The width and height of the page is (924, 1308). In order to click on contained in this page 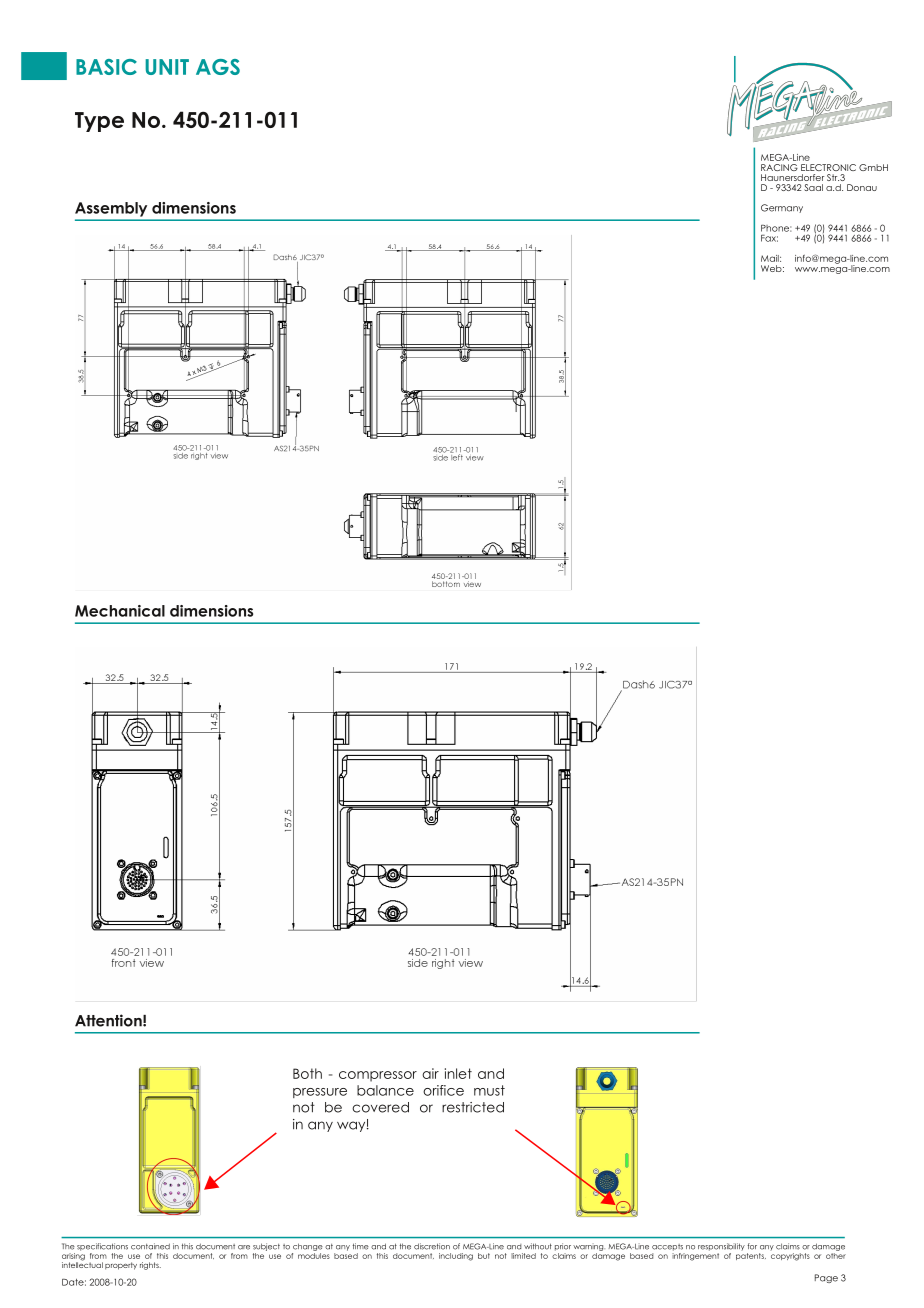, I will do `click(150, 1246)`.
